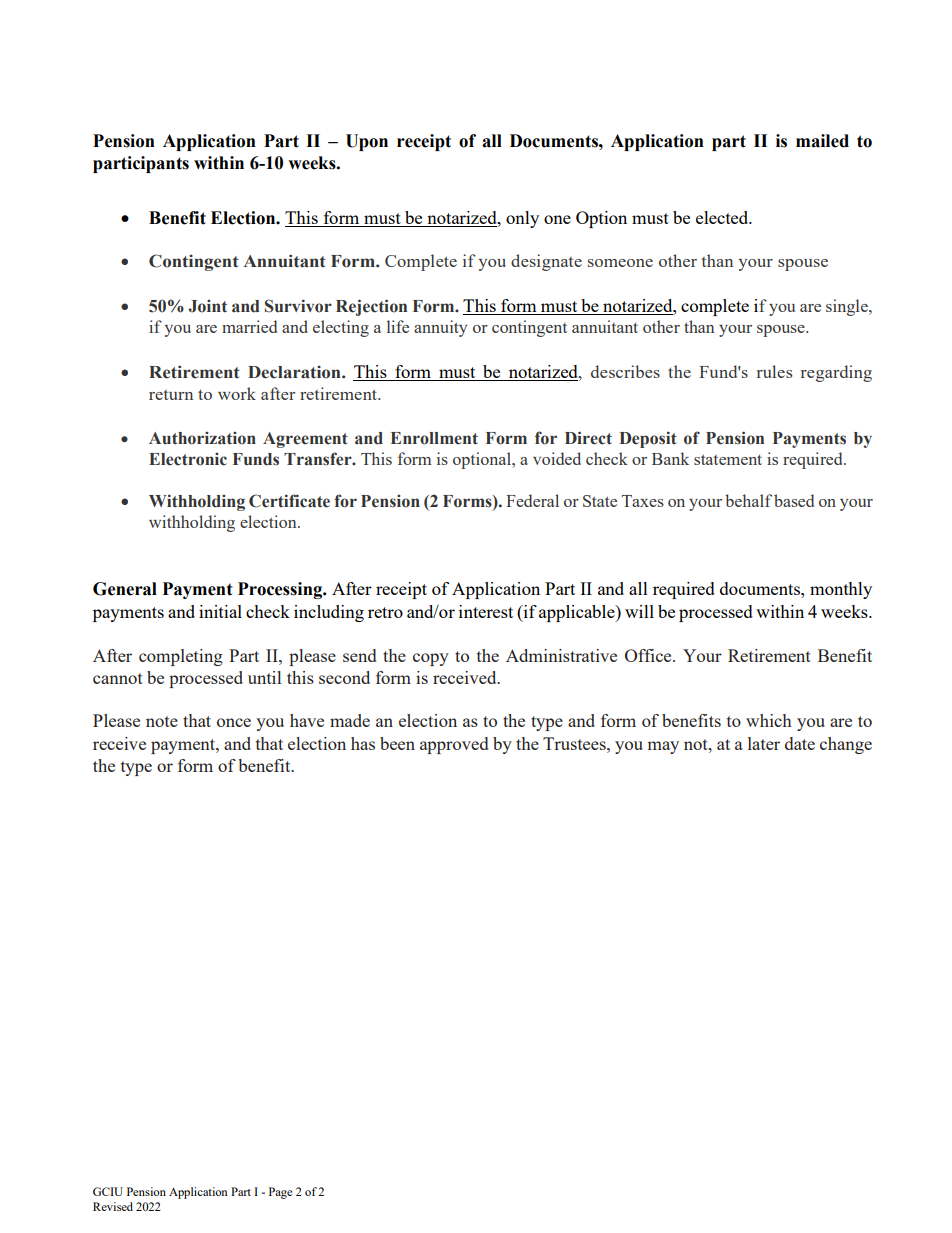 The image size is (952, 1233). What do you see at coordinates (181, 657) in the image?
I see `completing` at bounding box center [181, 657].
